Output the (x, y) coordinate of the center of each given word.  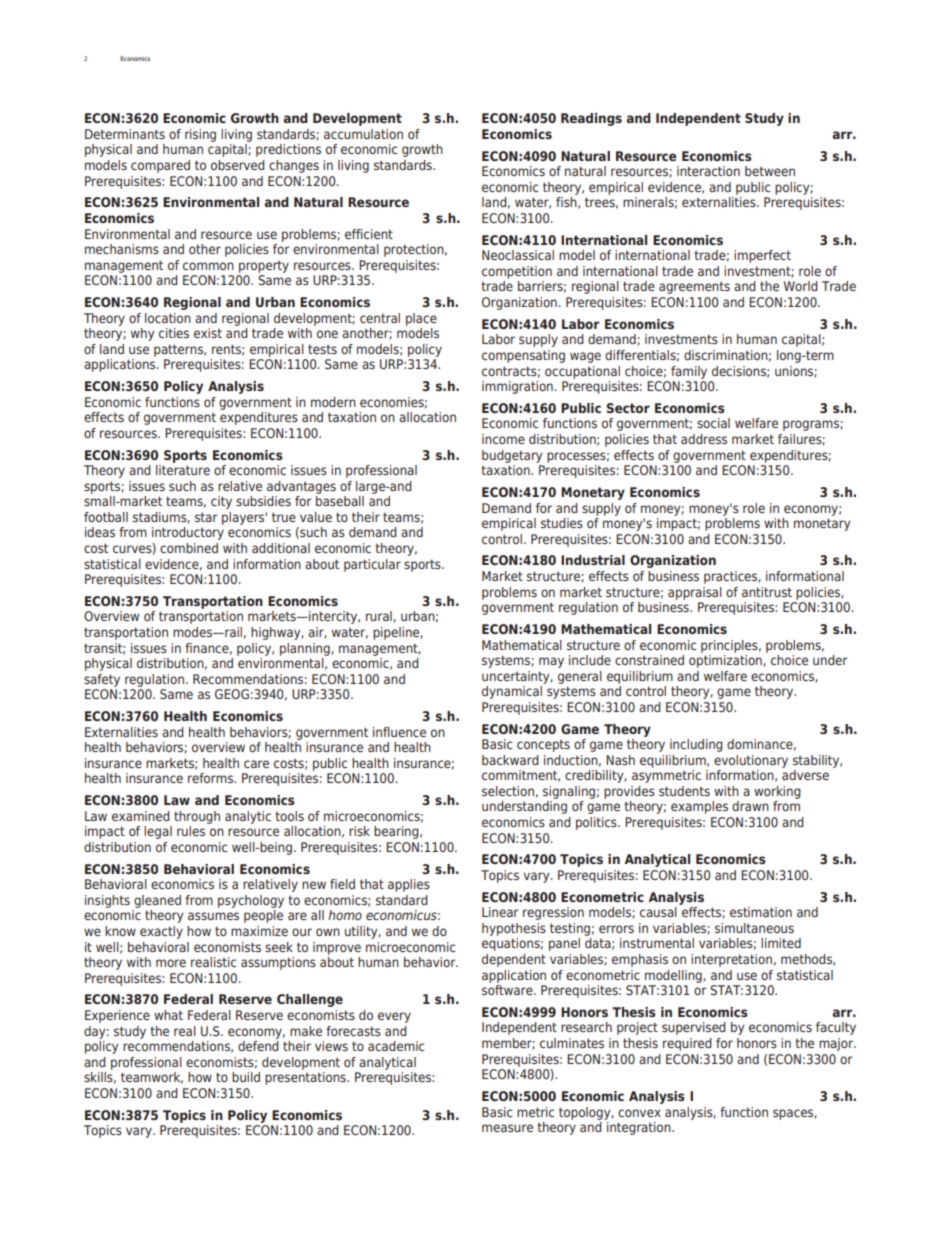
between (770, 171)
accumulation (363, 134)
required (687, 1044)
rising (200, 135)
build (246, 1077)
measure (507, 1128)
